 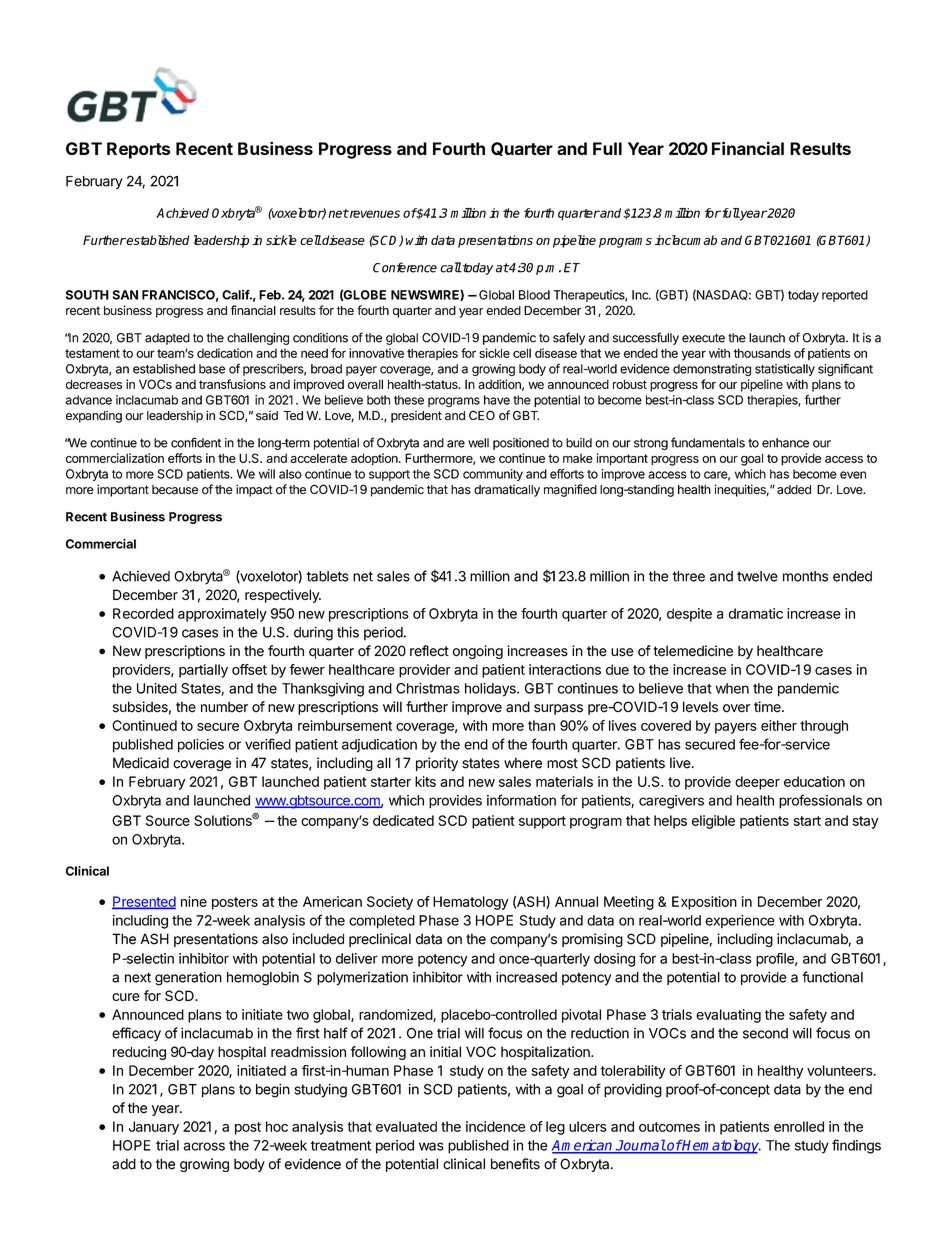 I want to click on Conference, so click(x=405, y=267).
